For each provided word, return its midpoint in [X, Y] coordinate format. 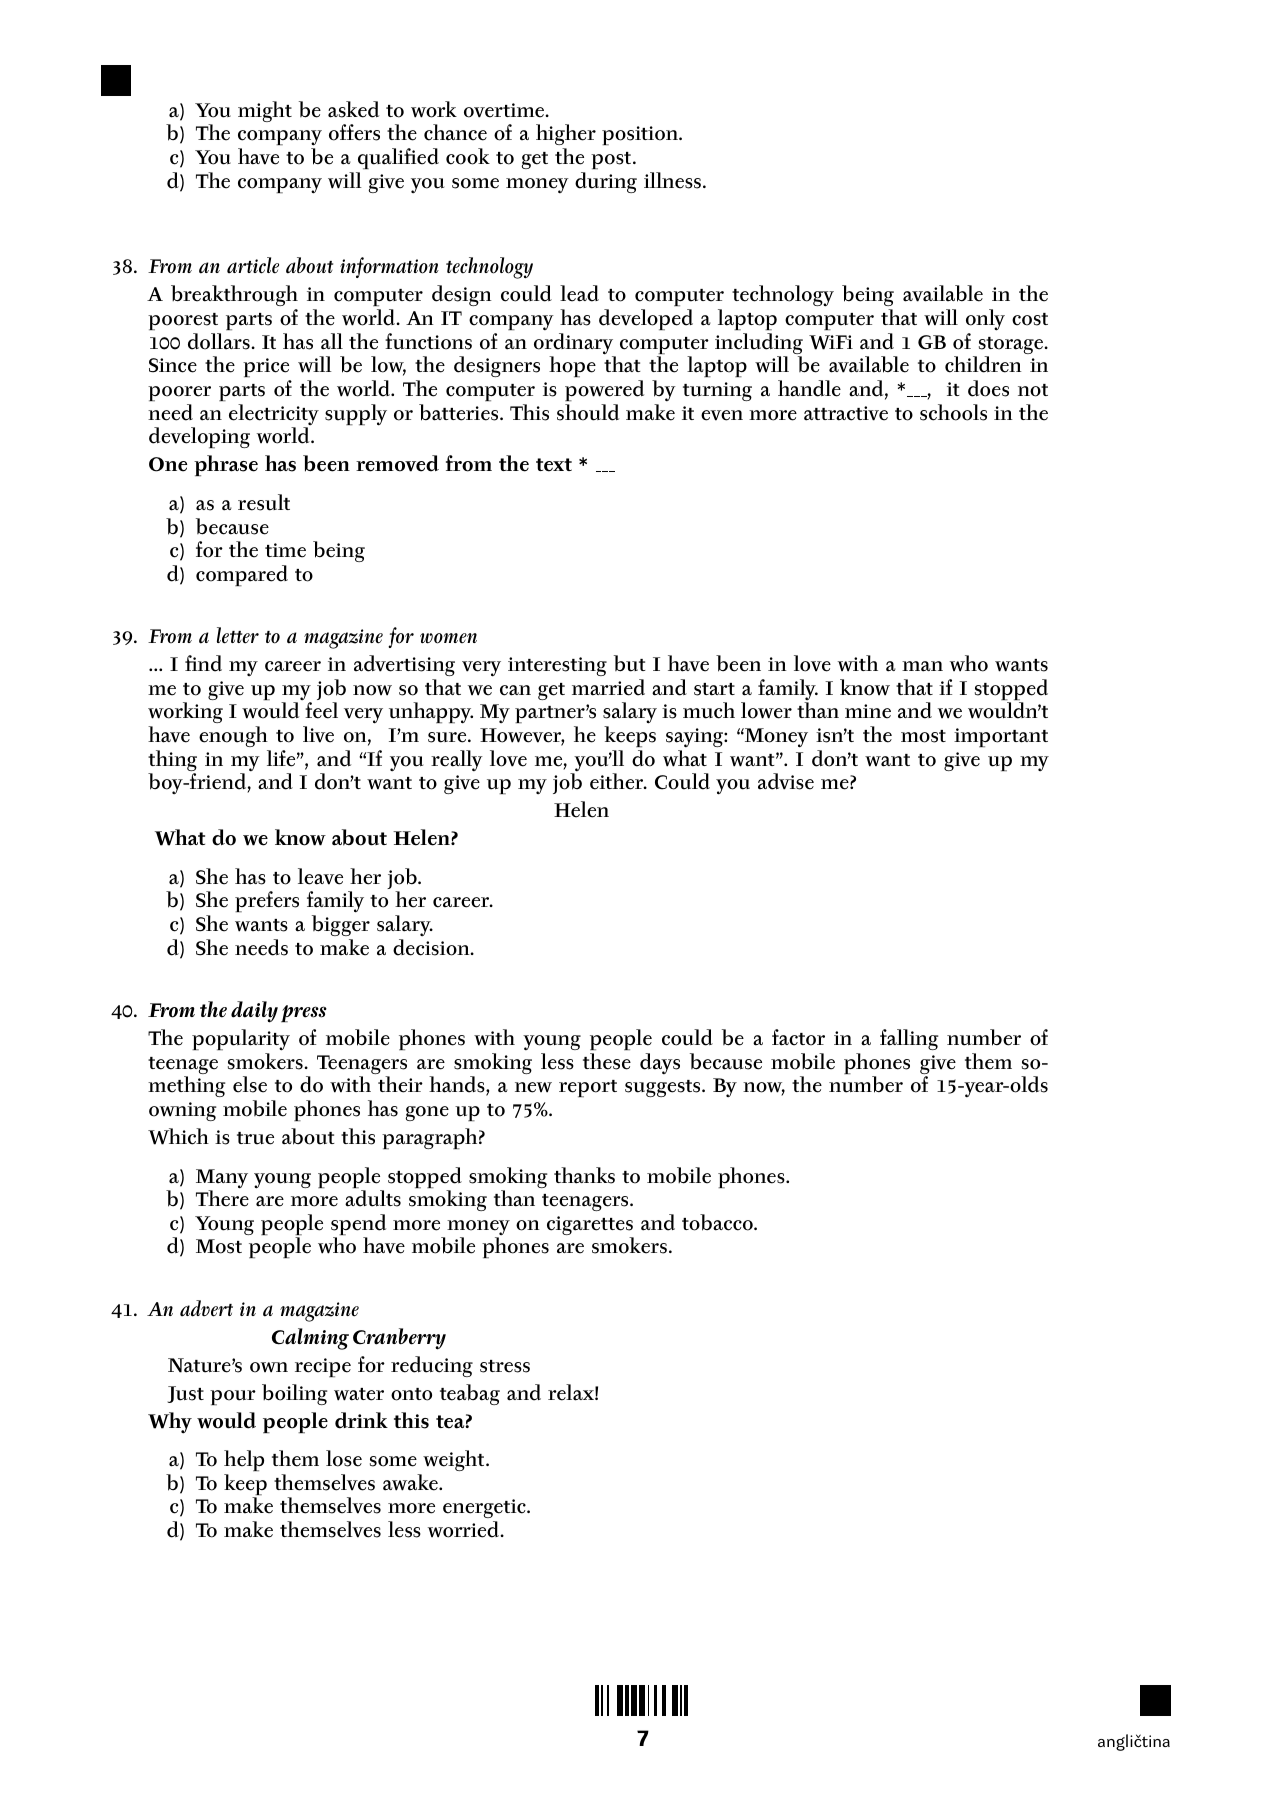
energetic [485, 1510]
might [265, 111]
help [244, 1460]
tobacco [718, 1222]
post [612, 160]
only [985, 320]
